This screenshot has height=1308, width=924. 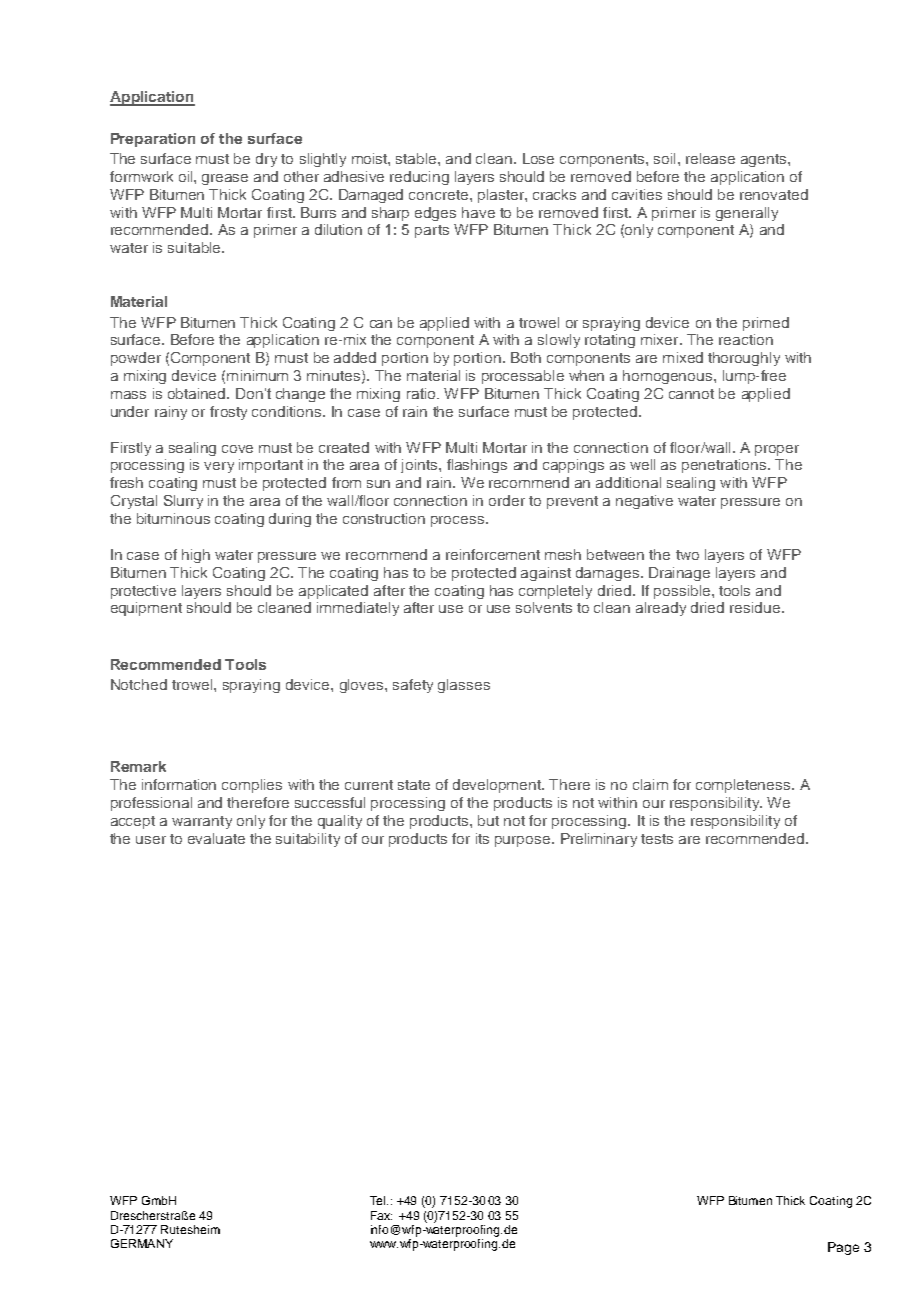 What do you see at coordinates (225, 179) in the screenshot?
I see `grease` at bounding box center [225, 179].
